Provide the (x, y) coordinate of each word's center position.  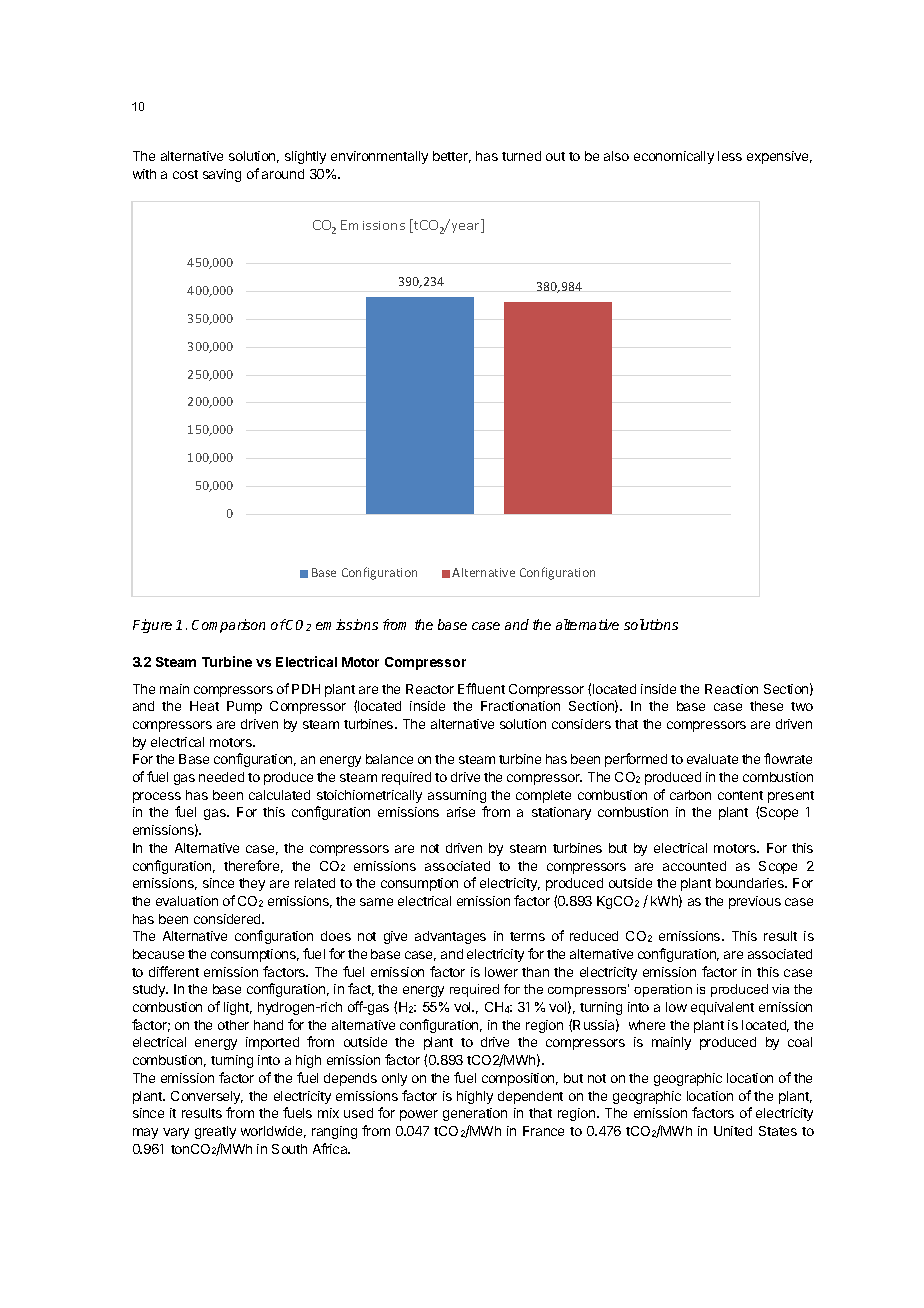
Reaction (731, 689)
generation (475, 1114)
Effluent (481, 688)
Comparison (228, 626)
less (730, 156)
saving (222, 175)
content (740, 795)
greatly (215, 1132)
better (452, 157)
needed (221, 777)
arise (461, 812)
